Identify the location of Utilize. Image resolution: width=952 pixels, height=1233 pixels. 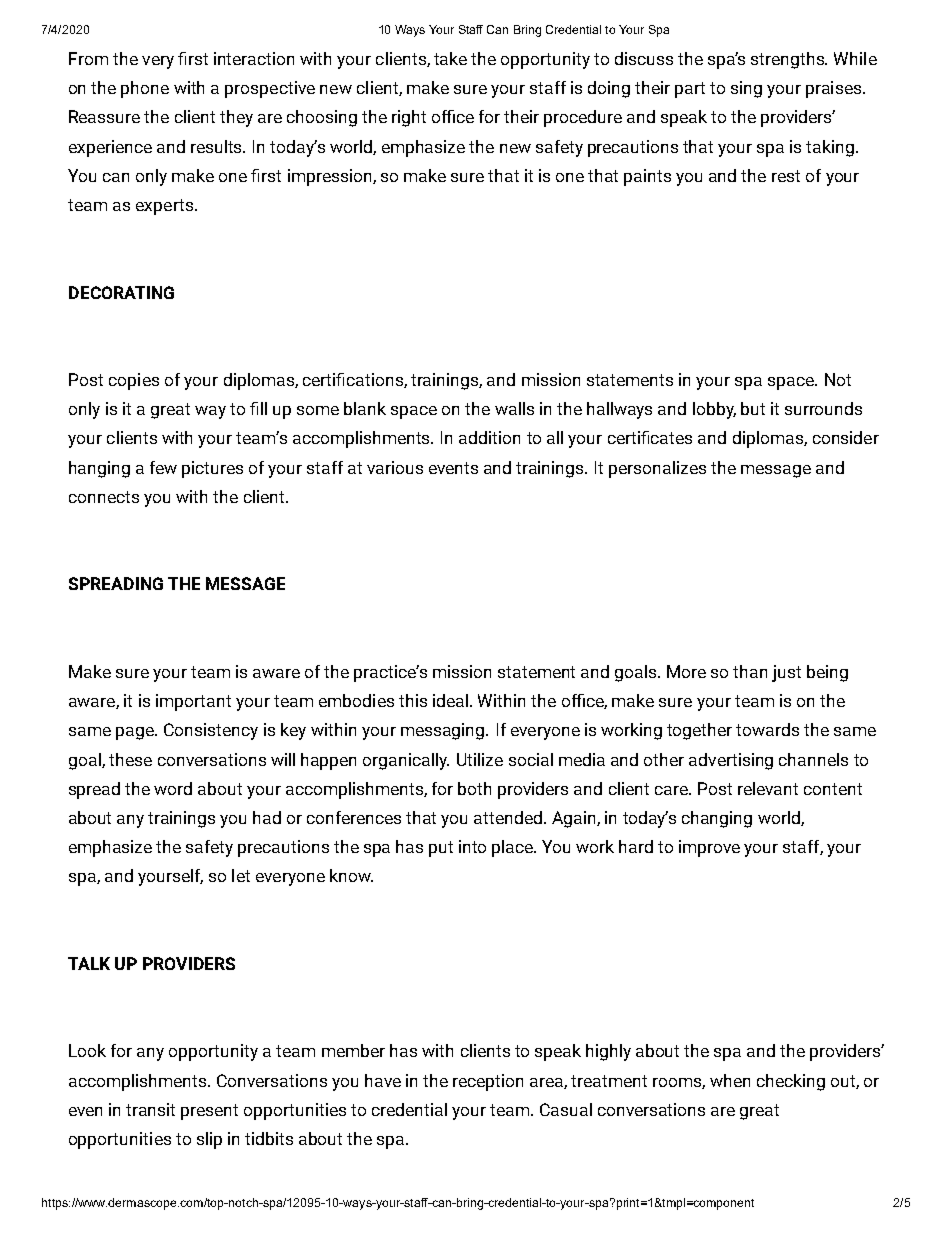
(480, 759).
